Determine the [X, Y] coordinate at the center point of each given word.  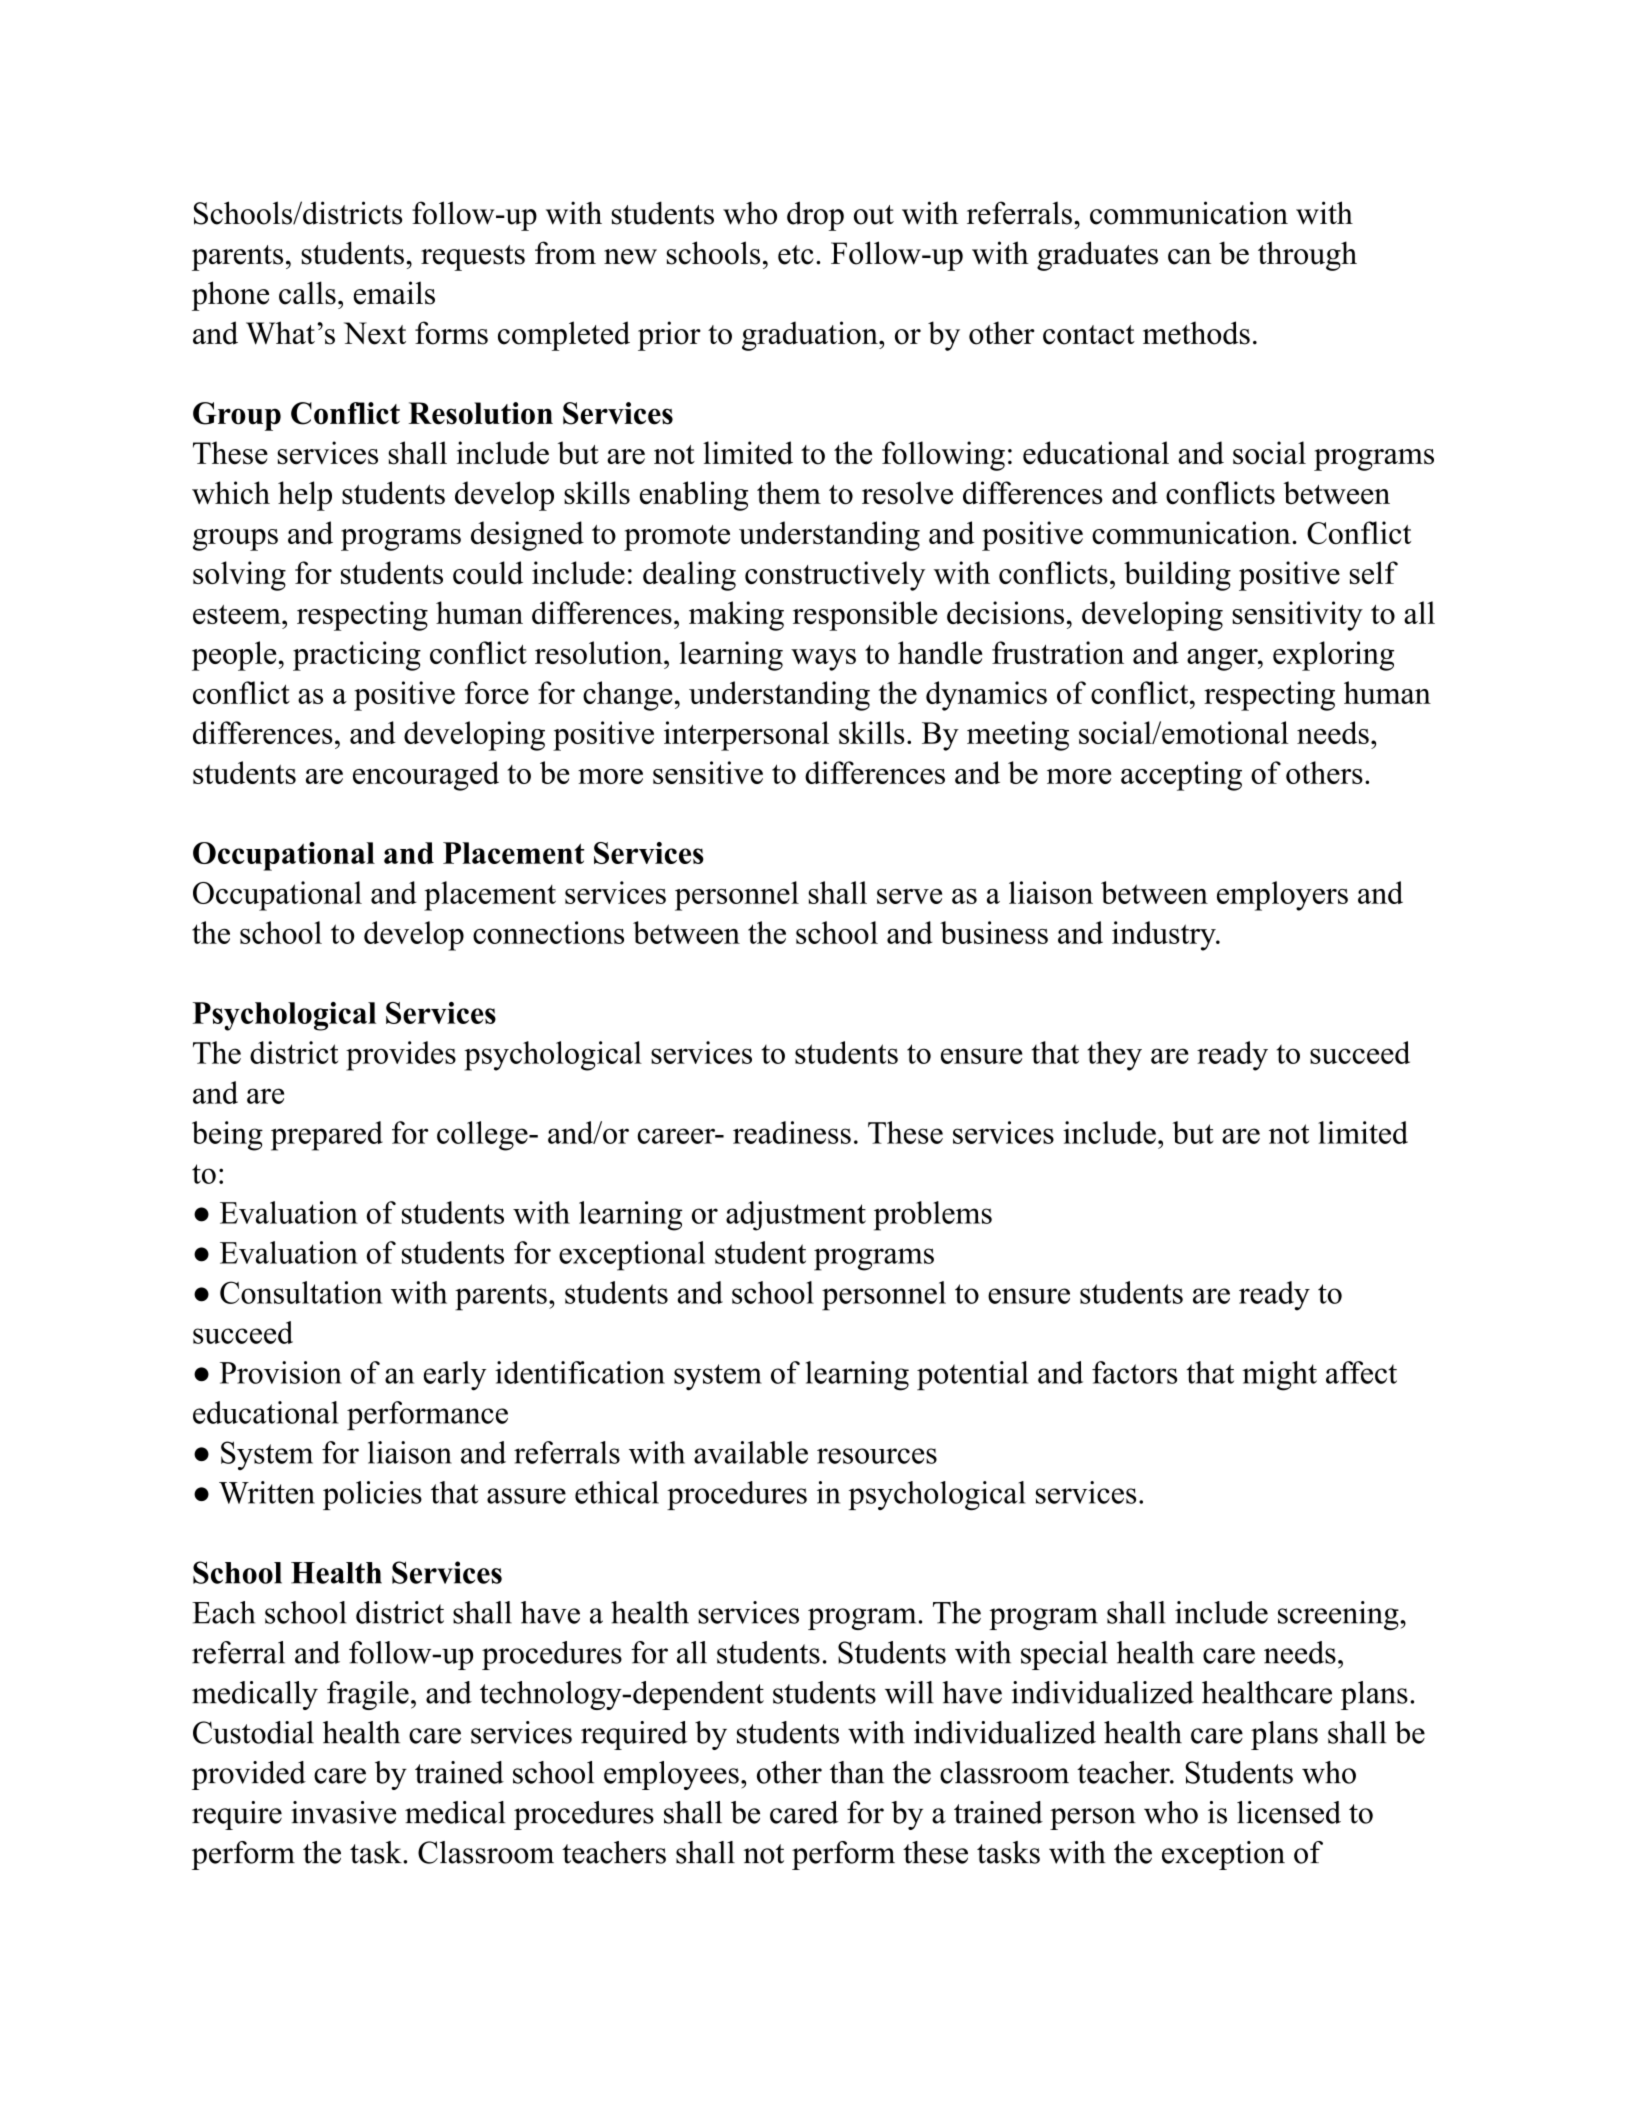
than [857, 1772]
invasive [343, 1812]
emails [394, 293]
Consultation [301, 1292]
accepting [1181, 776]
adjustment [796, 1216]
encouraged [426, 776]
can [1189, 257]
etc [796, 255]
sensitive [708, 772]
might [1279, 1376]
